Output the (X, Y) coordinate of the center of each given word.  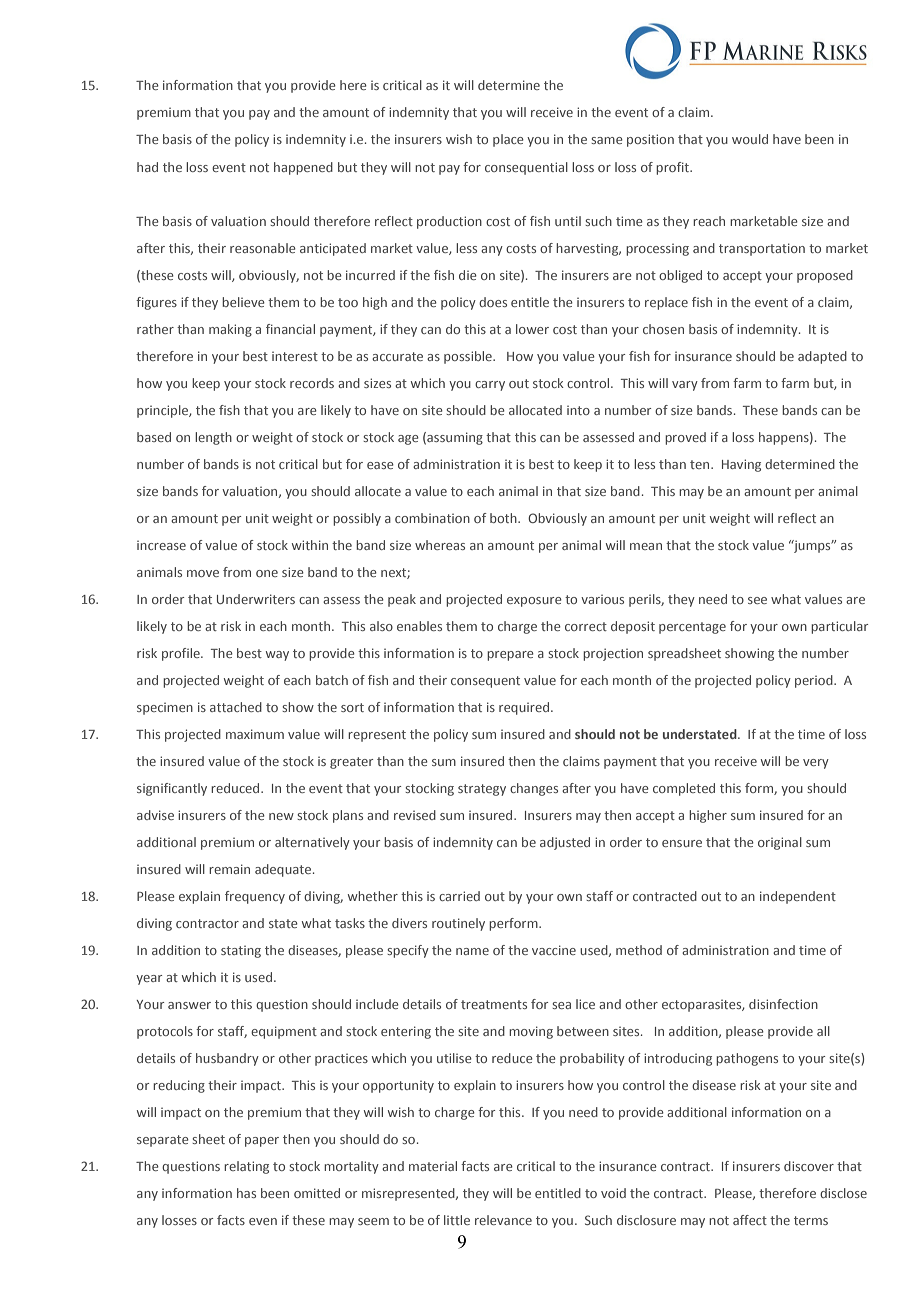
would (750, 139)
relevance (503, 1220)
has (246, 1193)
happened (303, 168)
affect (750, 1220)
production (449, 222)
